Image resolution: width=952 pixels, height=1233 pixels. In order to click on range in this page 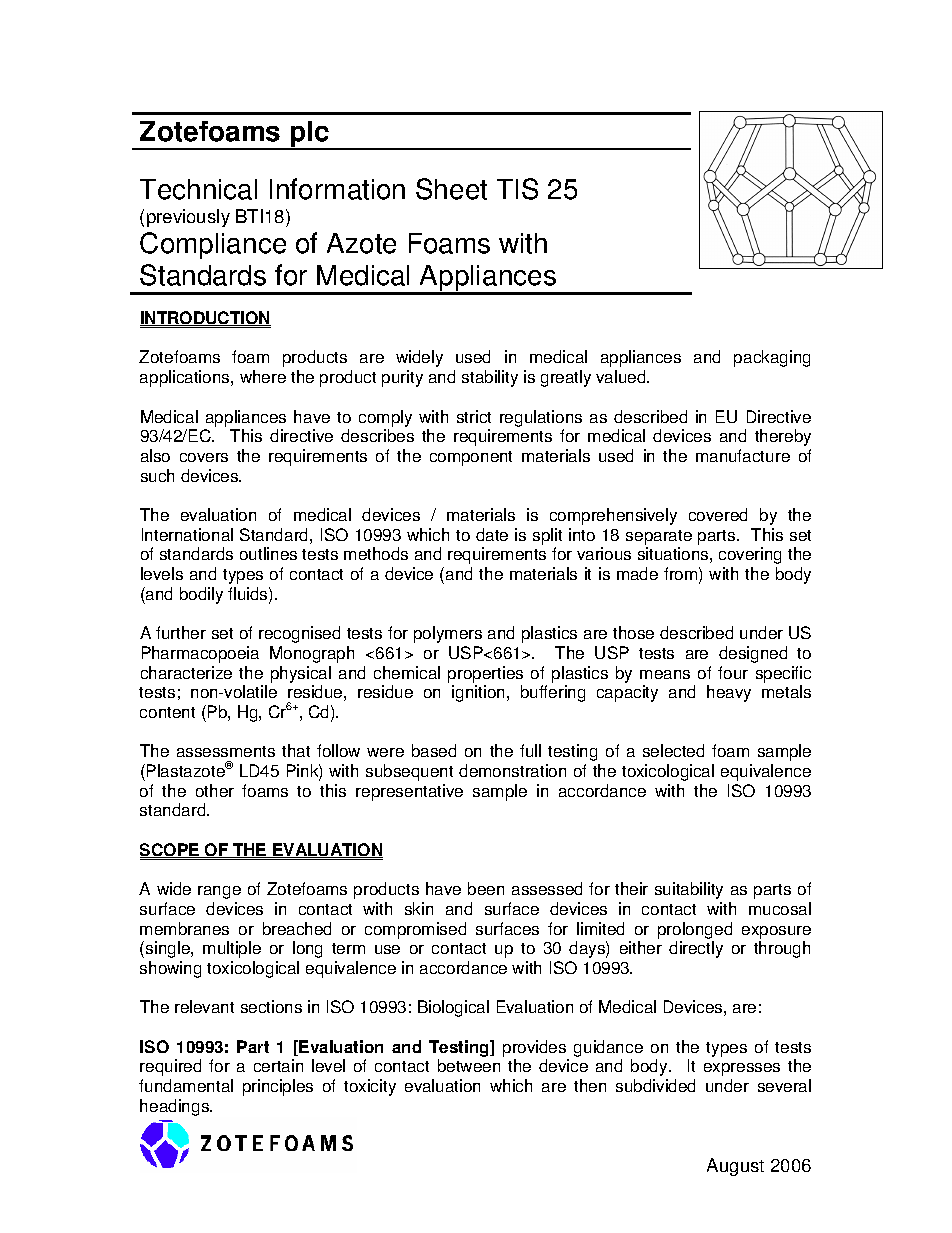, I will do `click(219, 892)`.
